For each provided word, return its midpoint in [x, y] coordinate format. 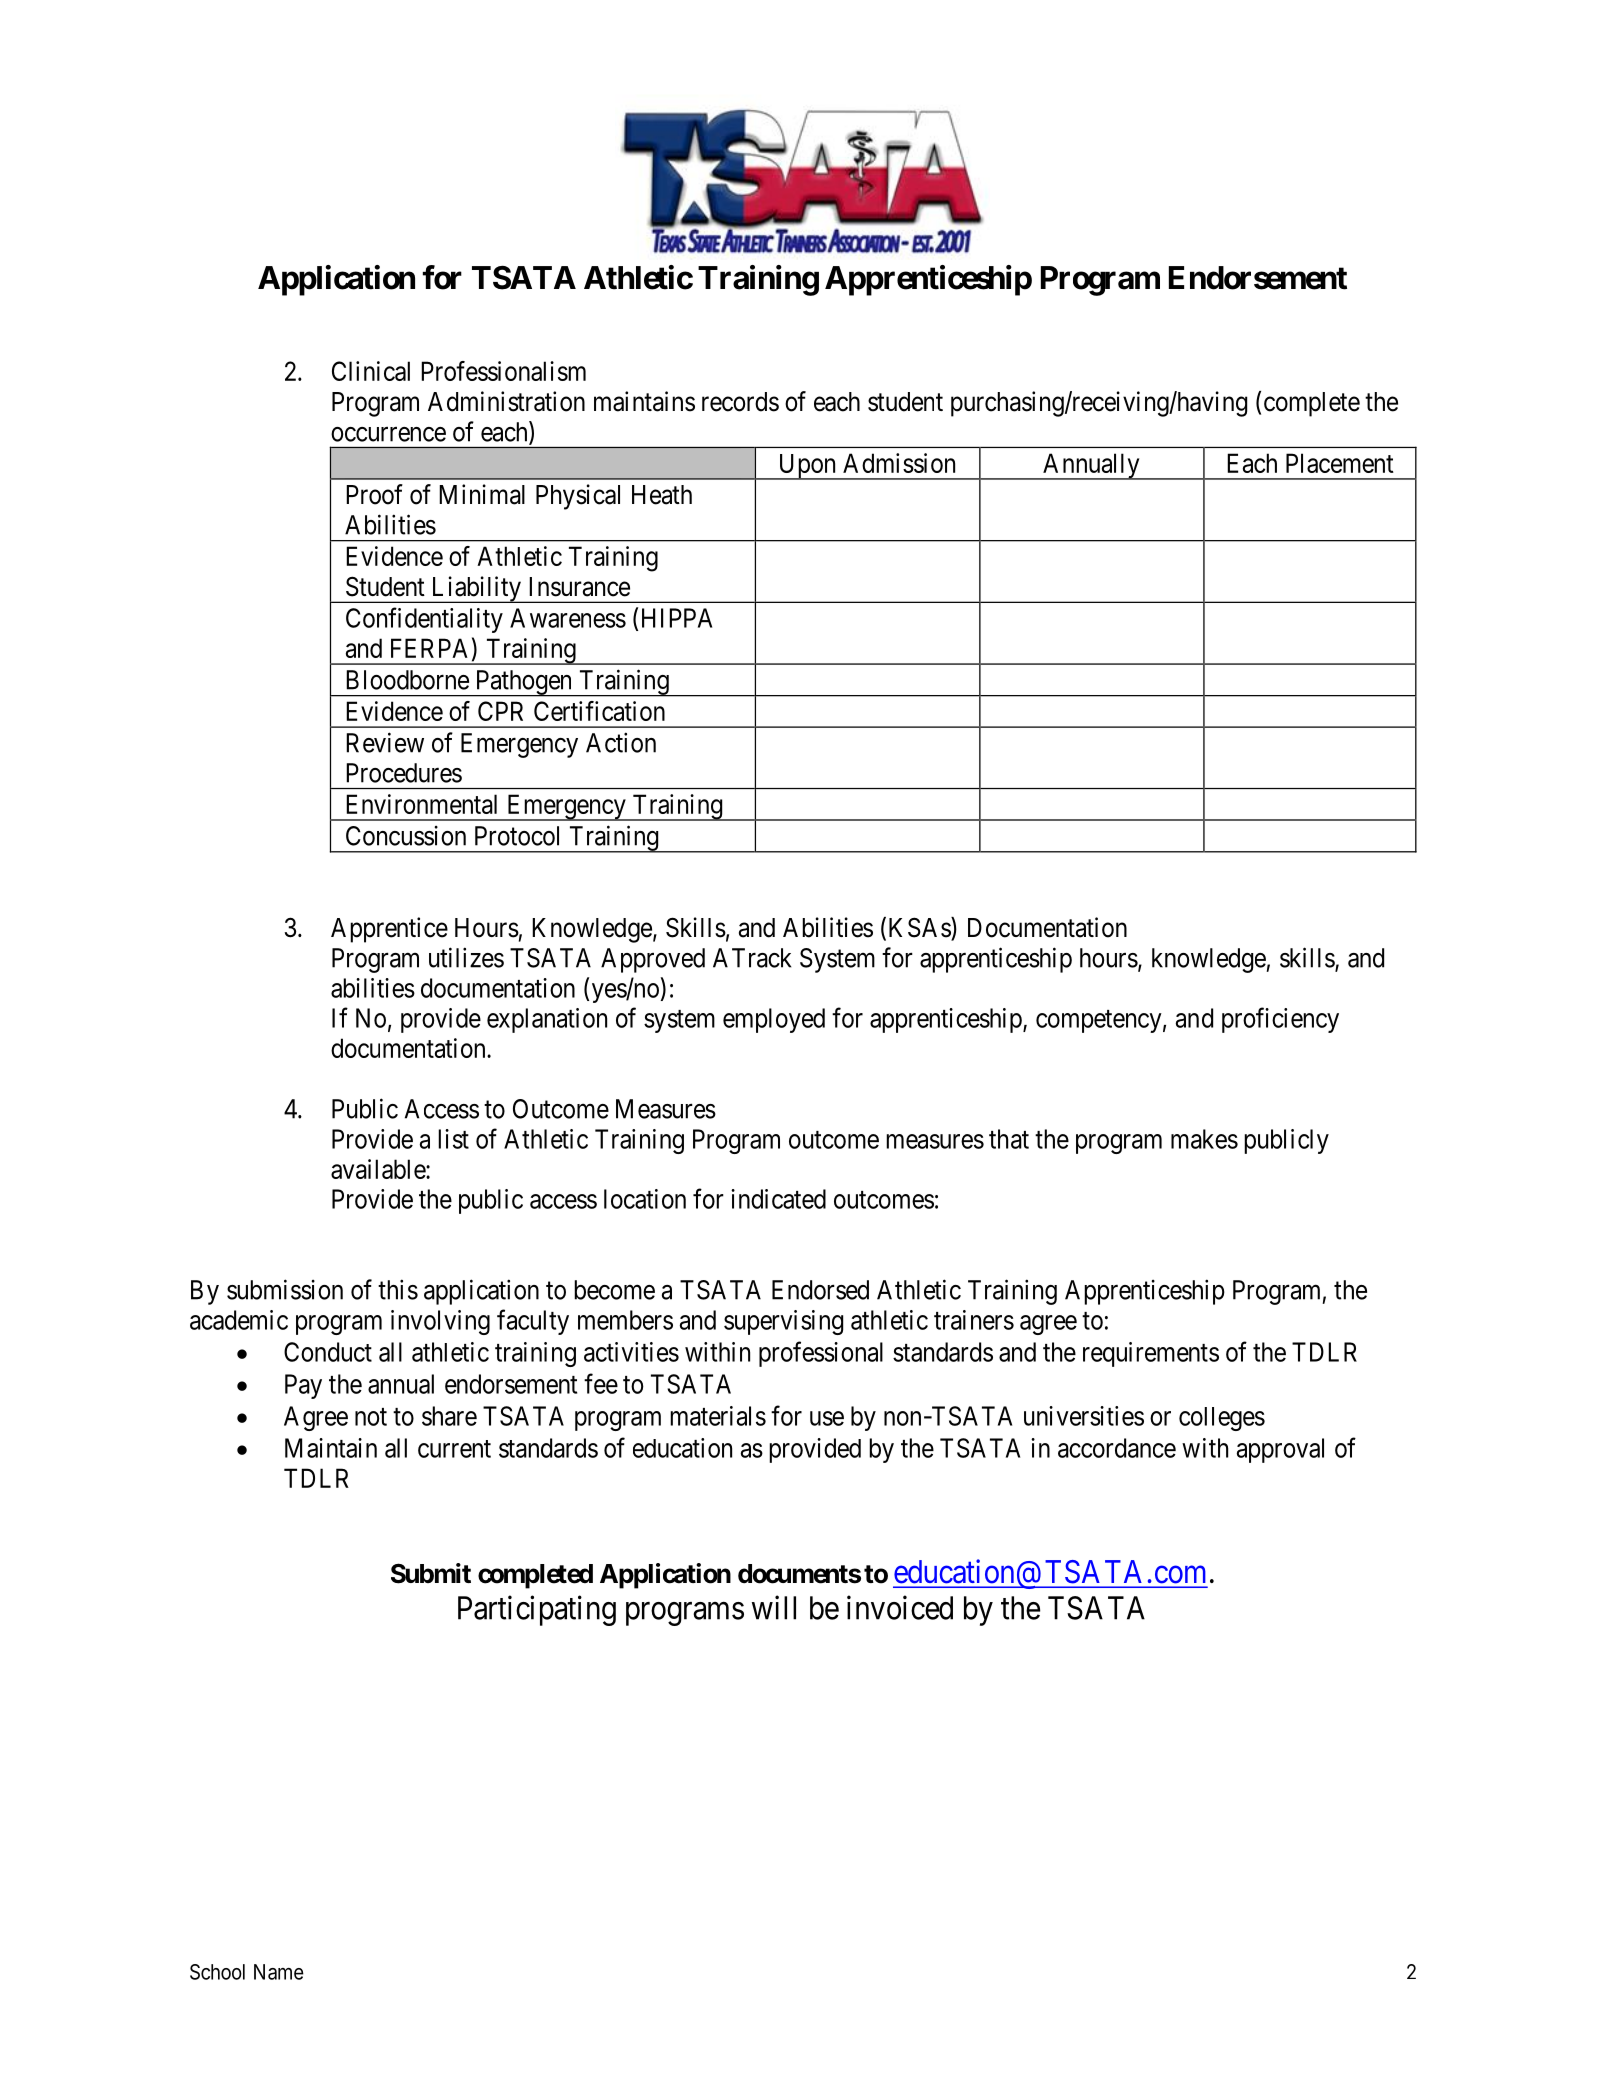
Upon [807, 467]
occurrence [388, 434]
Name [279, 1972]
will [774, 1607]
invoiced [900, 1607]
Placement [1340, 463]
